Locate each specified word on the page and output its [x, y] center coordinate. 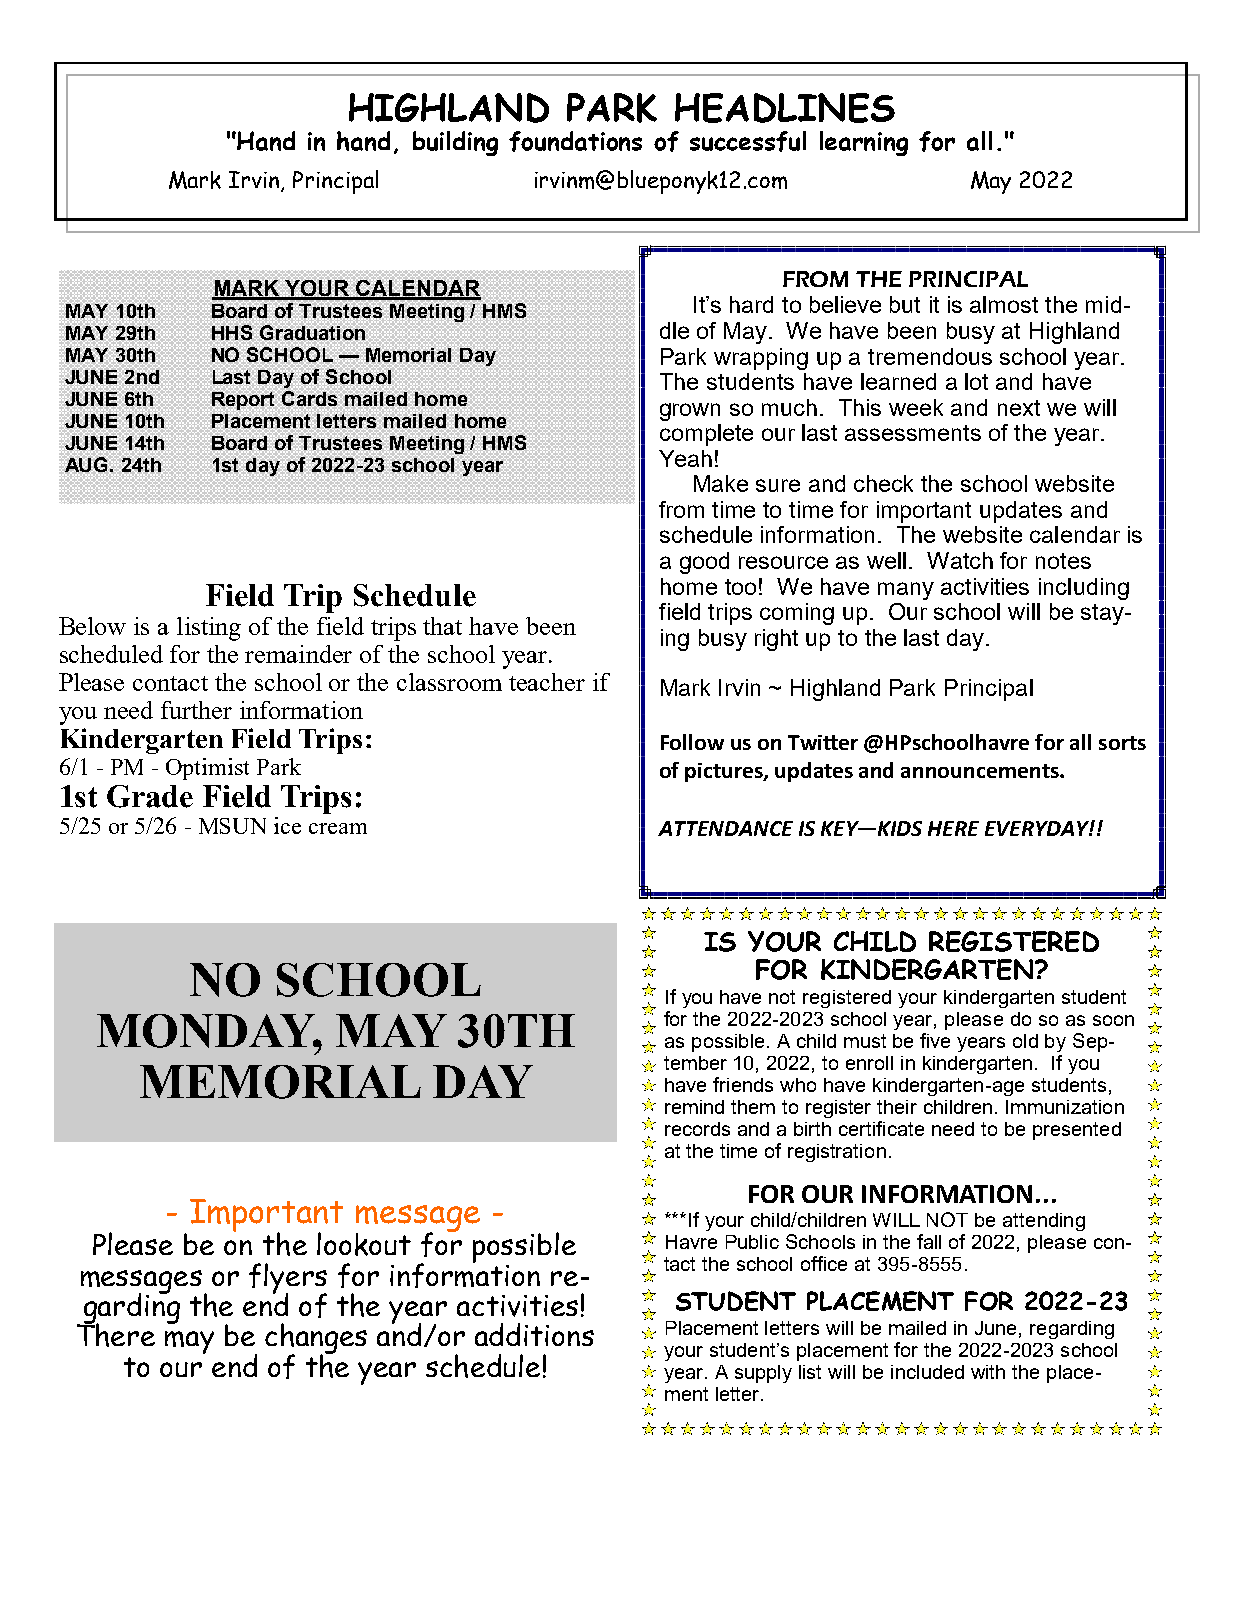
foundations [575, 141]
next [1019, 408]
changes [316, 1340]
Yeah [685, 458]
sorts [1122, 743]
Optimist [207, 769]
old [1025, 1041]
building [455, 143]
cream [338, 828]
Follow [692, 742]
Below [92, 626]
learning [864, 143]
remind [694, 1107]
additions [534, 1334]
